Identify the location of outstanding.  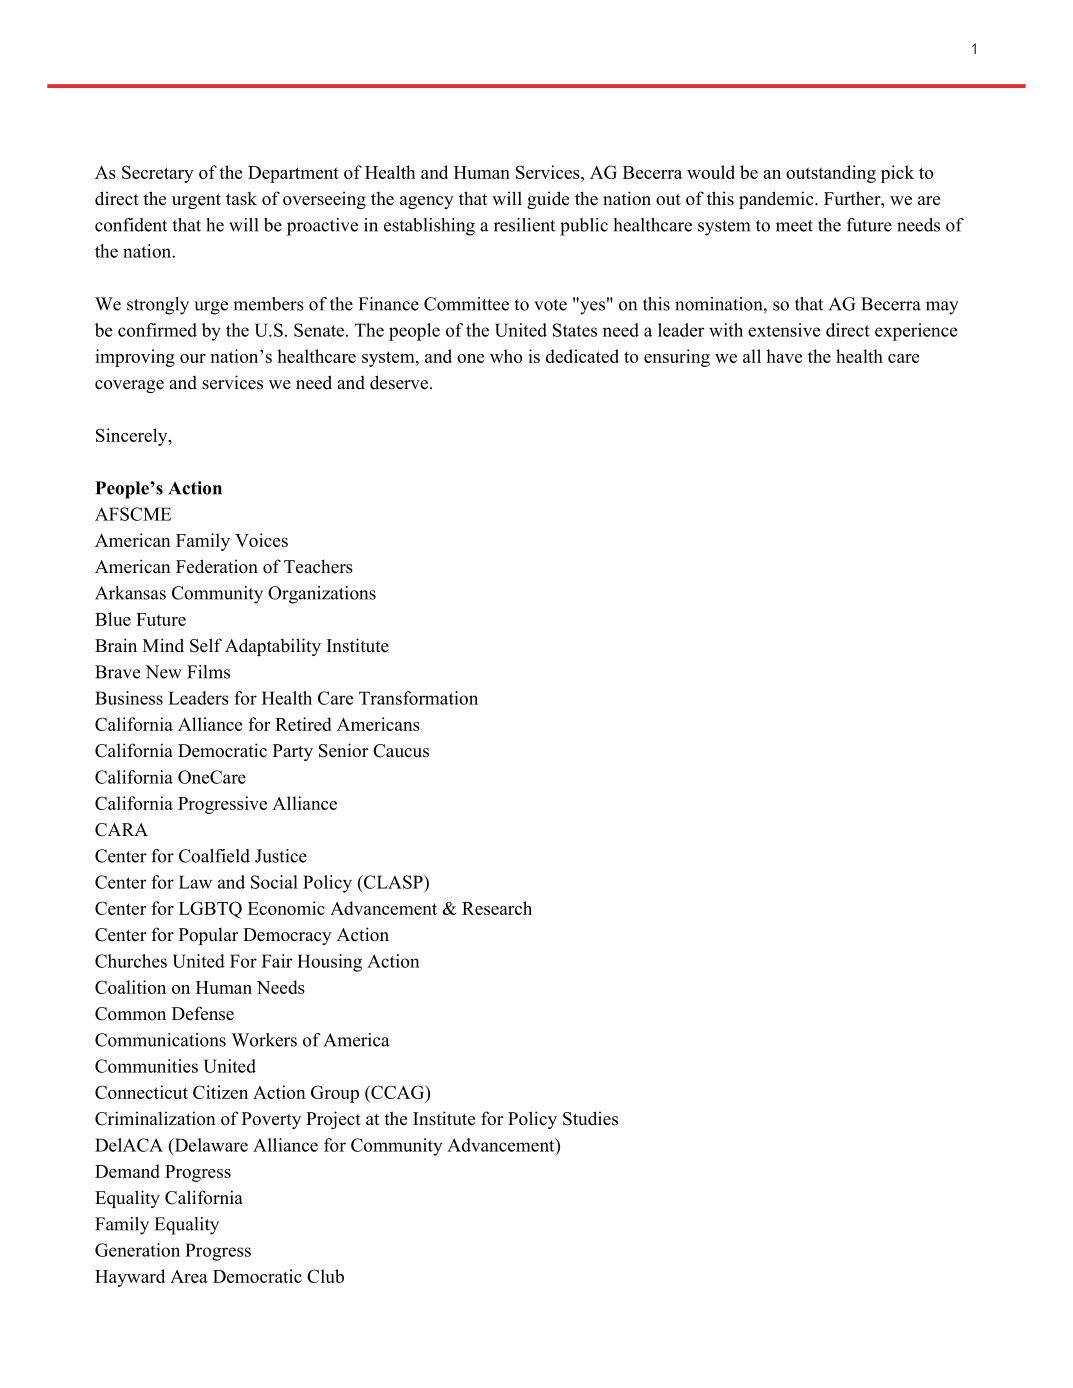
(831, 174).
